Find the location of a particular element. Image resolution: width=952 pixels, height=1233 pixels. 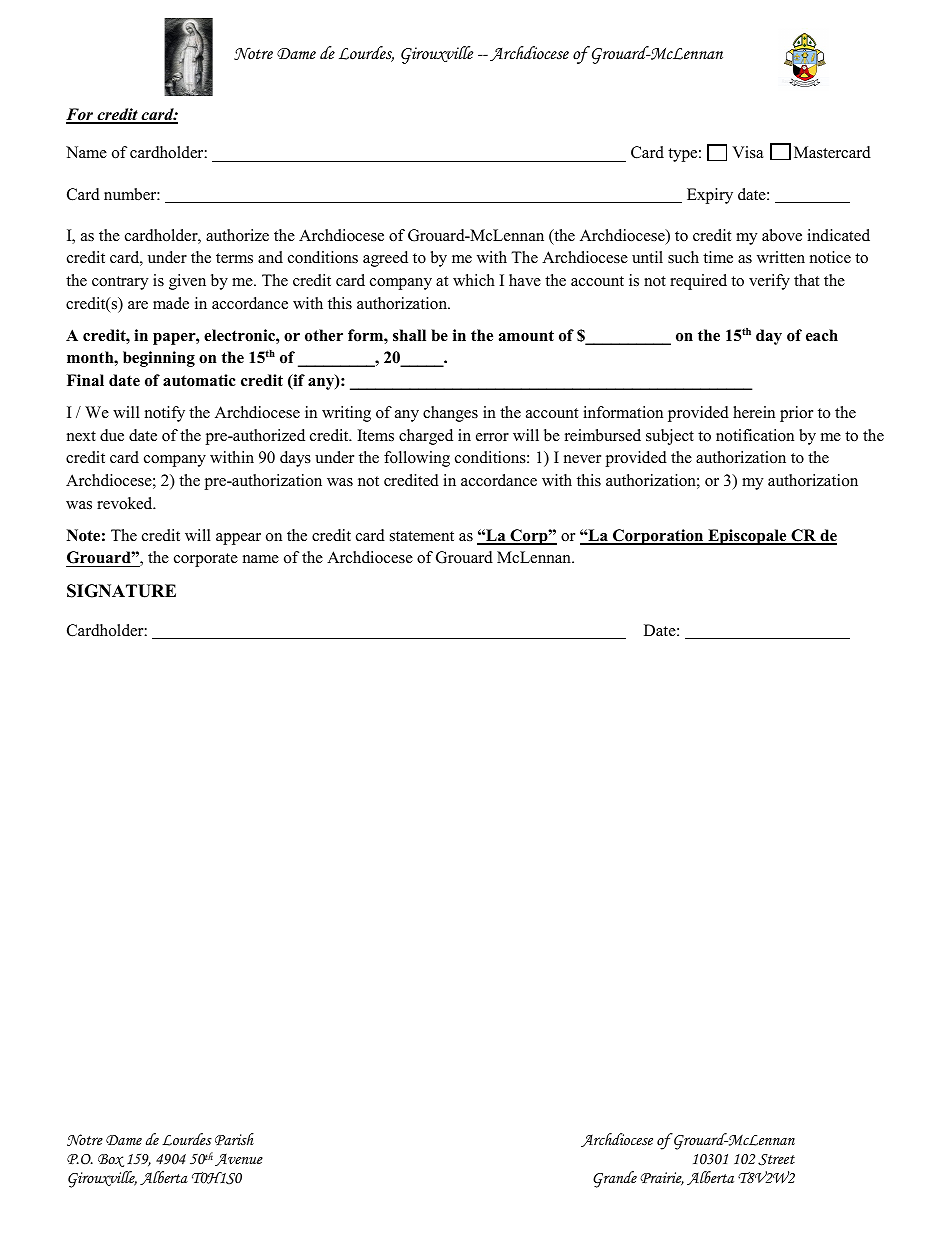

appear is located at coordinates (238, 539).
